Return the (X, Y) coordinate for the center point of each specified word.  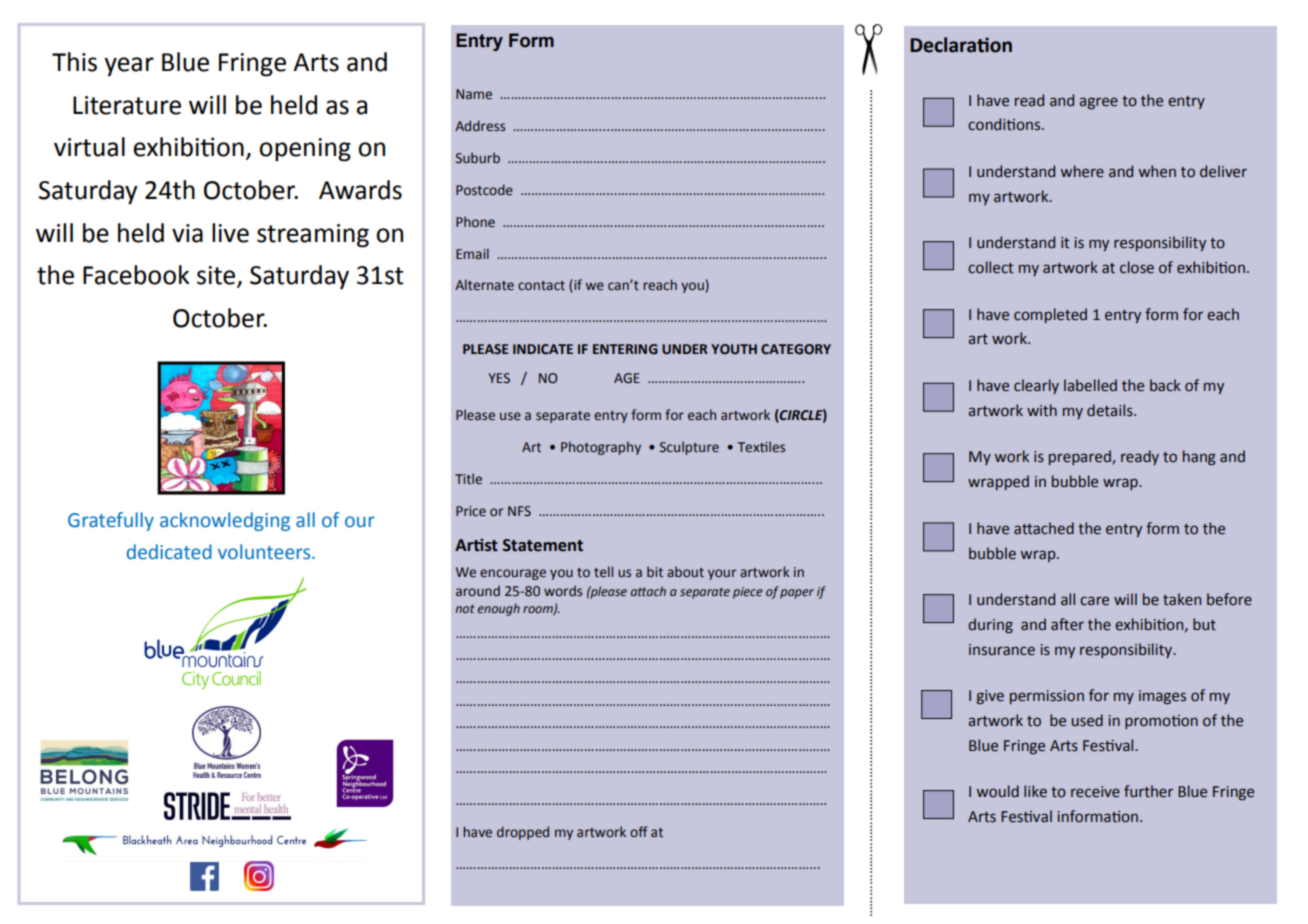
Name (474, 94)
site (216, 275)
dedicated (169, 552)
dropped (523, 833)
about (685, 571)
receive (1095, 792)
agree (1098, 103)
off (639, 831)
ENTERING (625, 349)
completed (1050, 315)
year (129, 67)
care (1094, 601)
